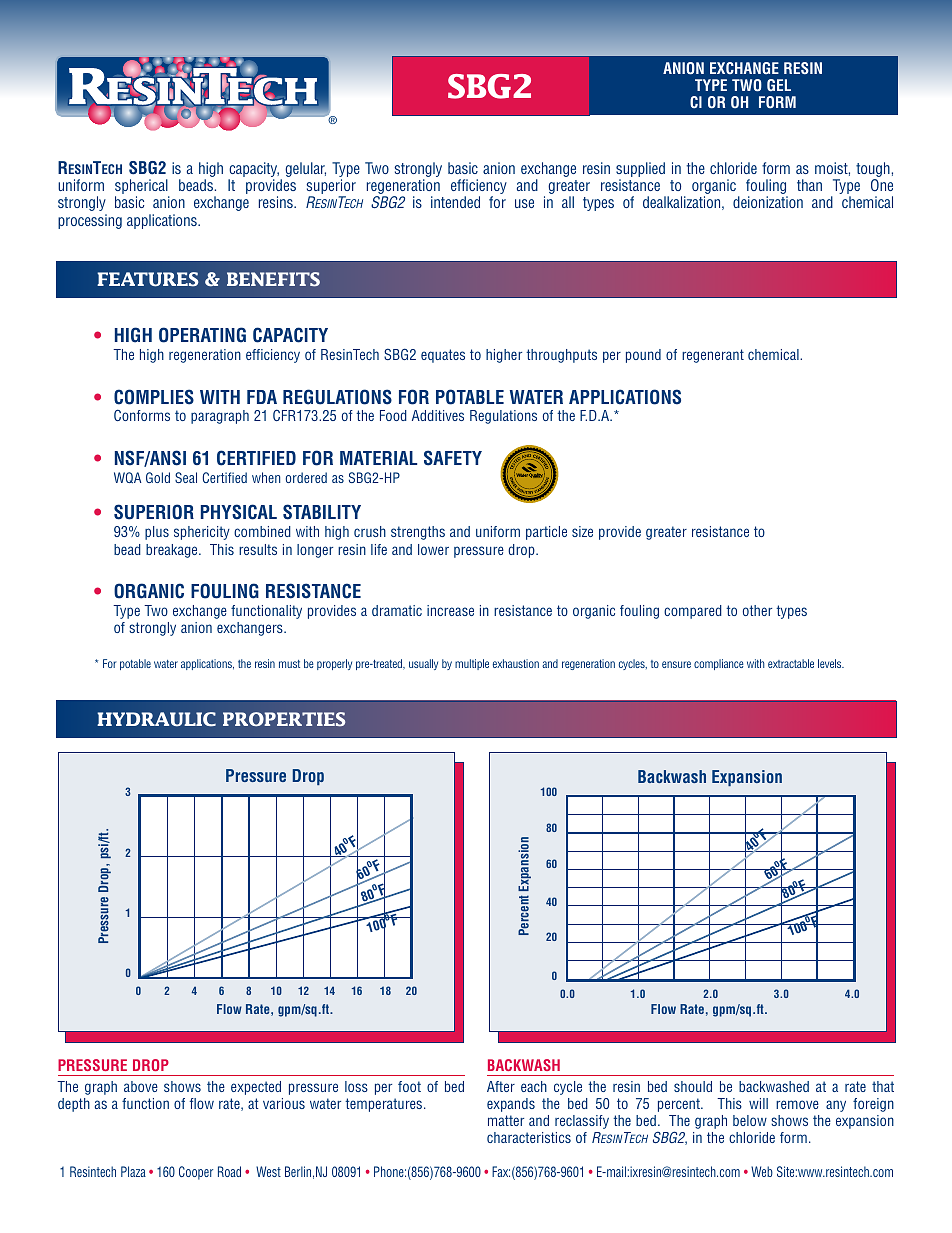 The height and width of the image is (1233, 952). What do you see at coordinates (768, 202) in the image?
I see `deionization` at bounding box center [768, 202].
